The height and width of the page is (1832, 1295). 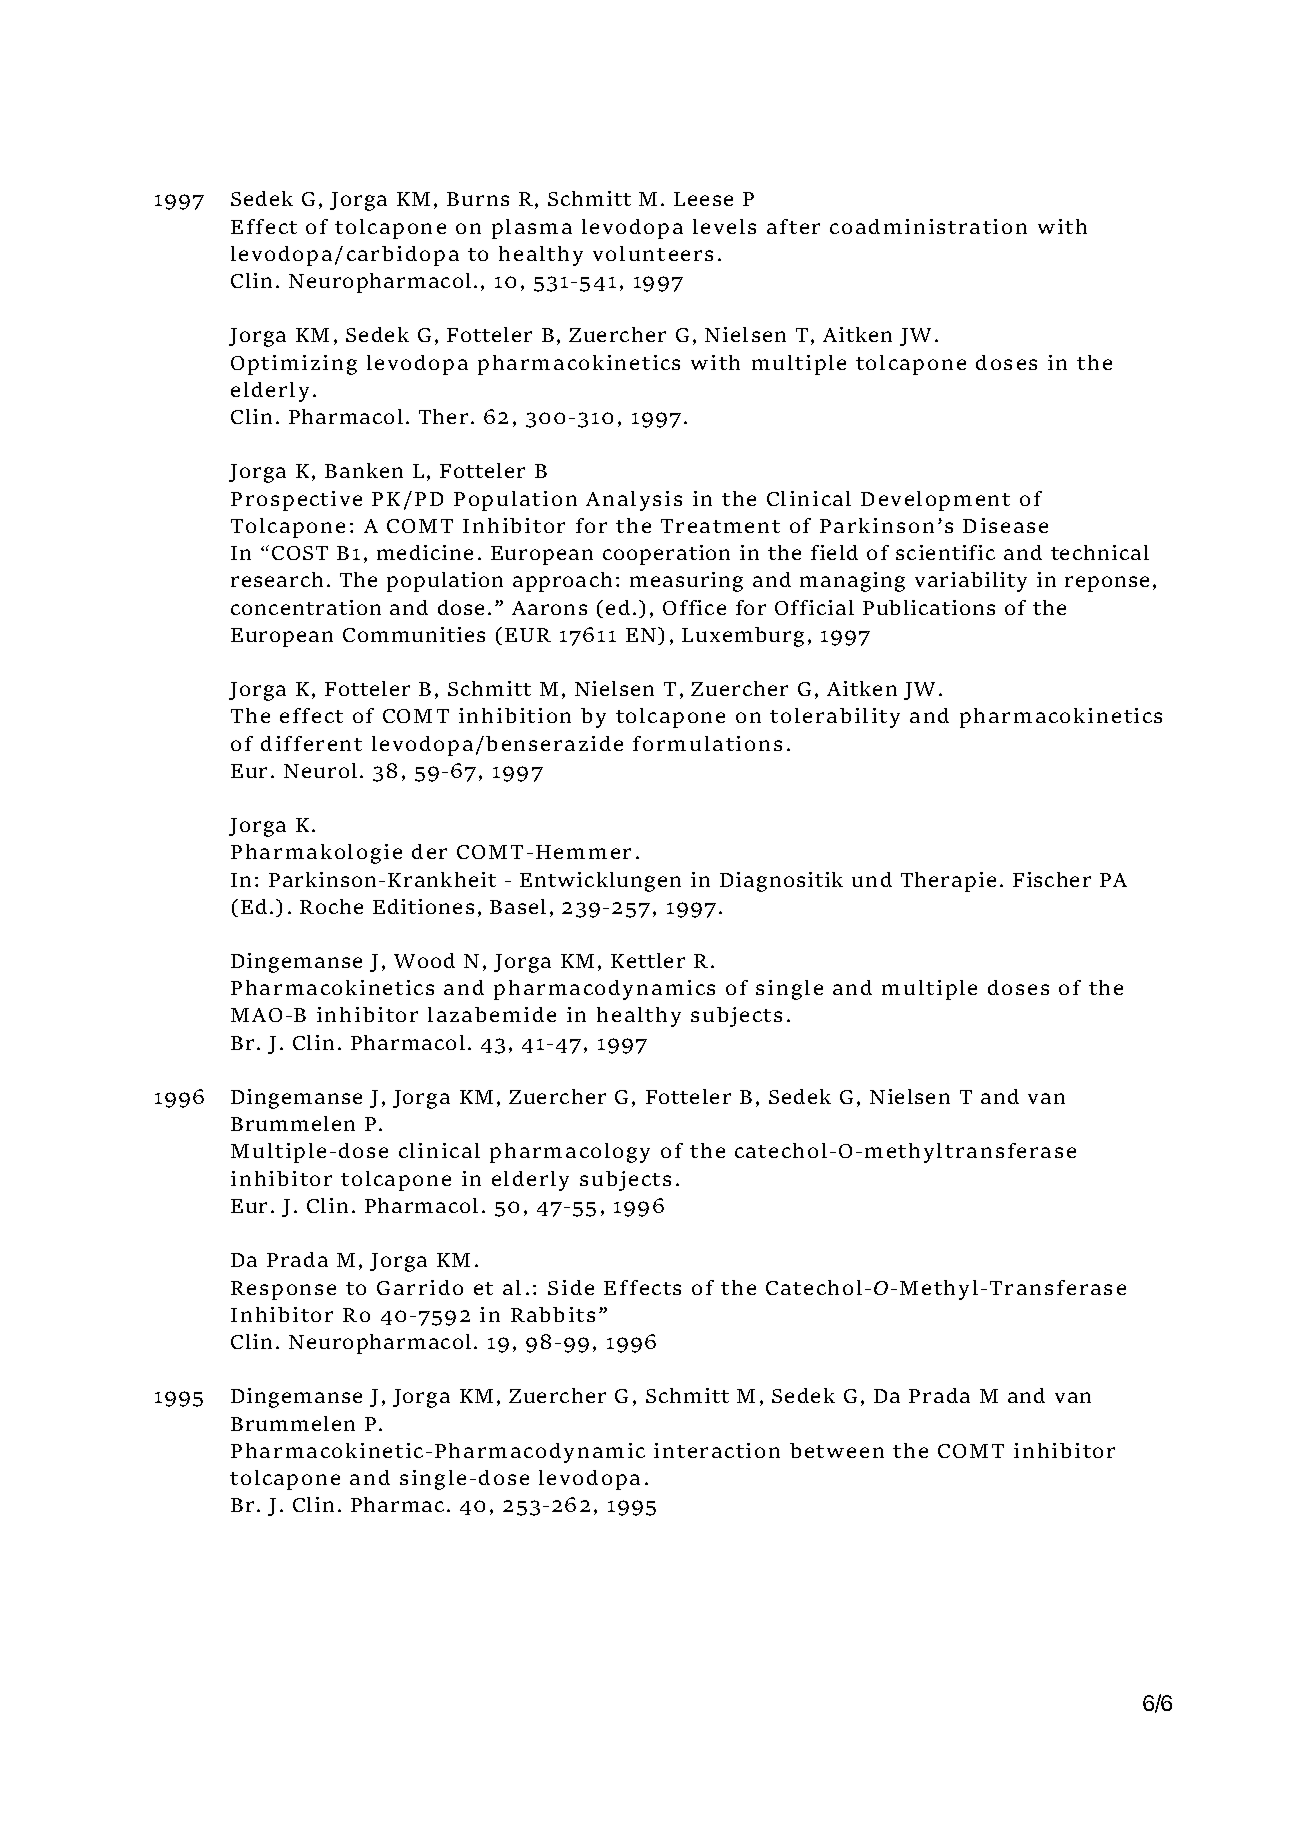 What do you see at coordinates (793, 226) in the page?
I see `after` at bounding box center [793, 226].
